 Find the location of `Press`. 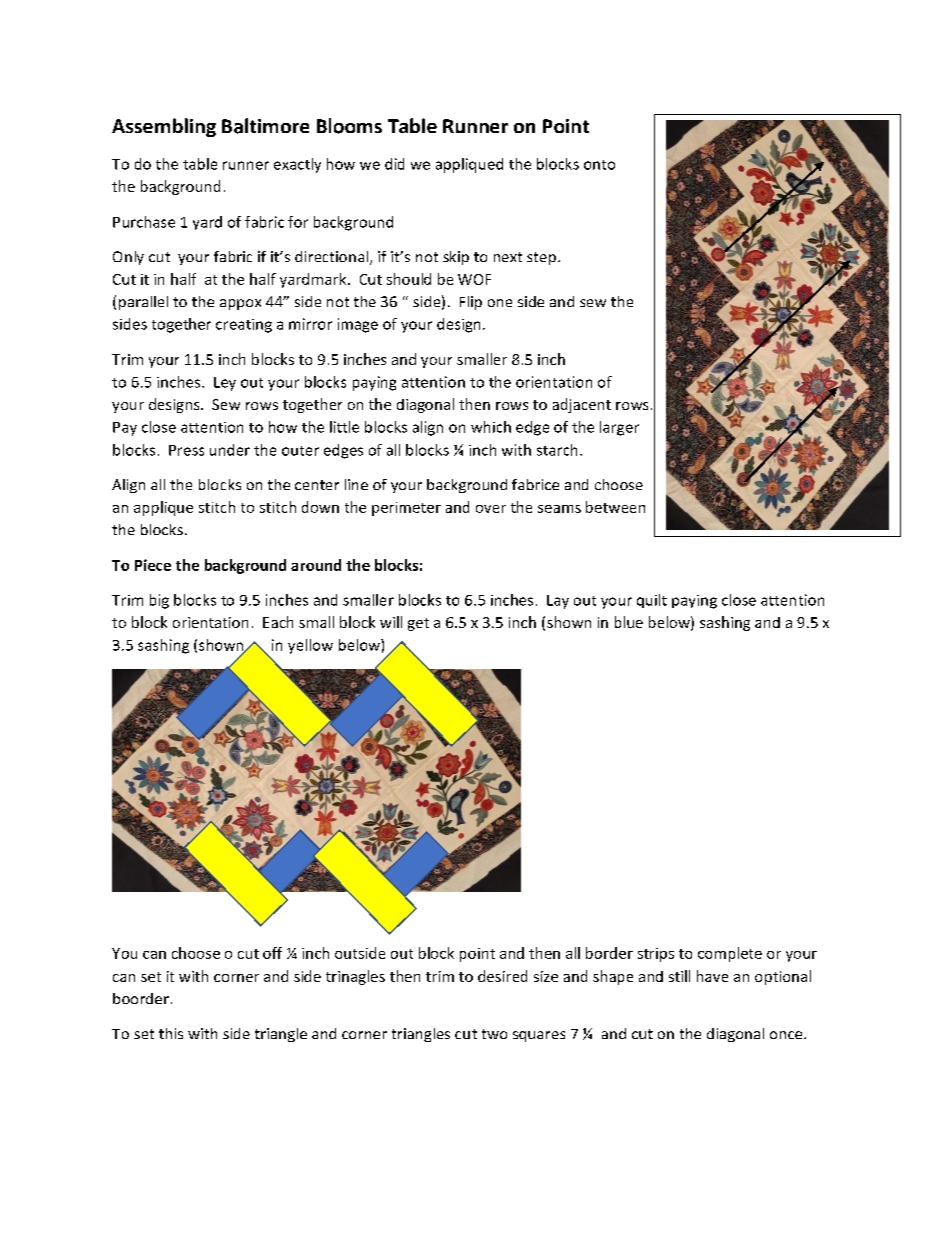

Press is located at coordinates (186, 450).
